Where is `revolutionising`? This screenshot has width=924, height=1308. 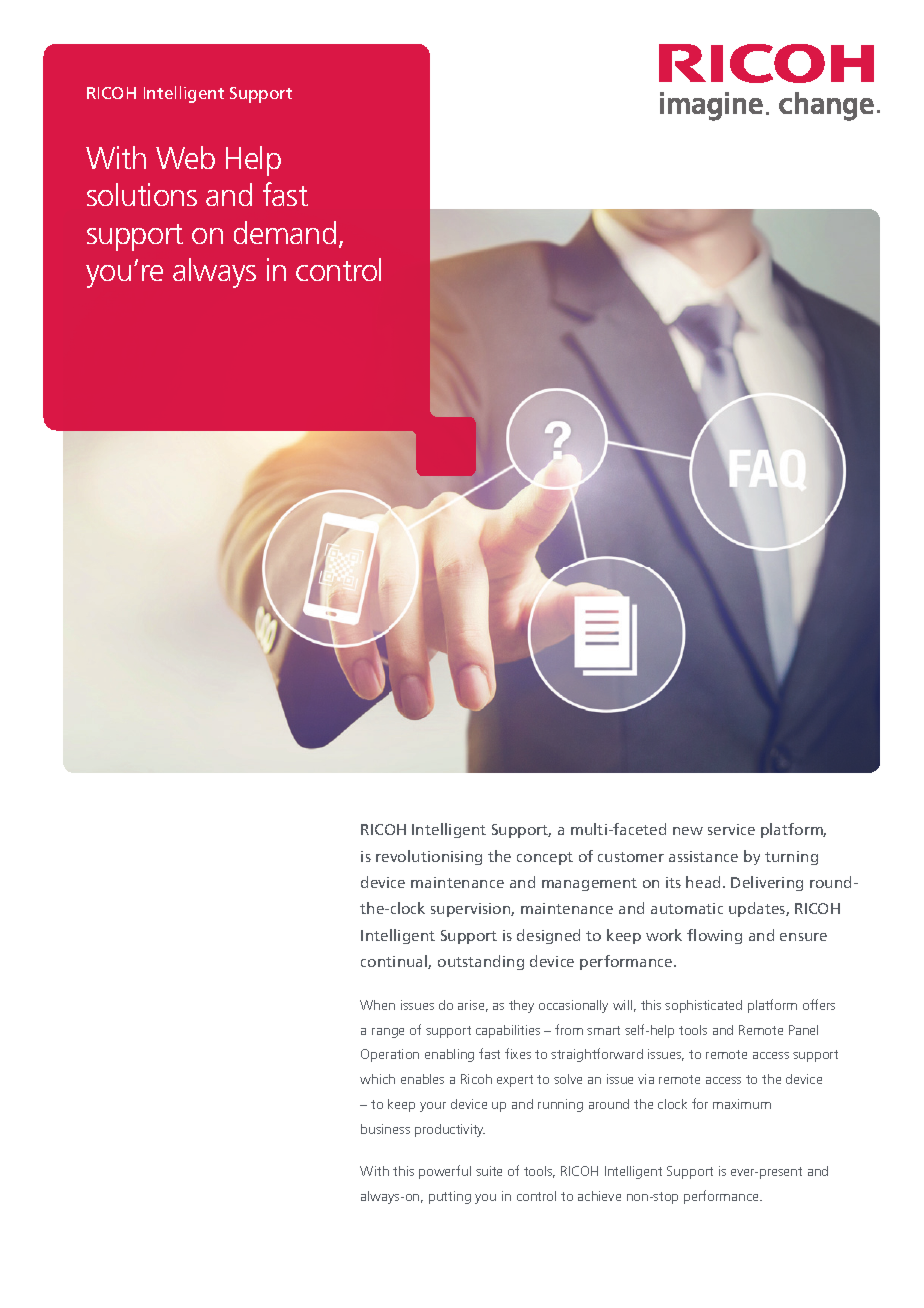 revolutionising is located at coordinates (429, 857).
